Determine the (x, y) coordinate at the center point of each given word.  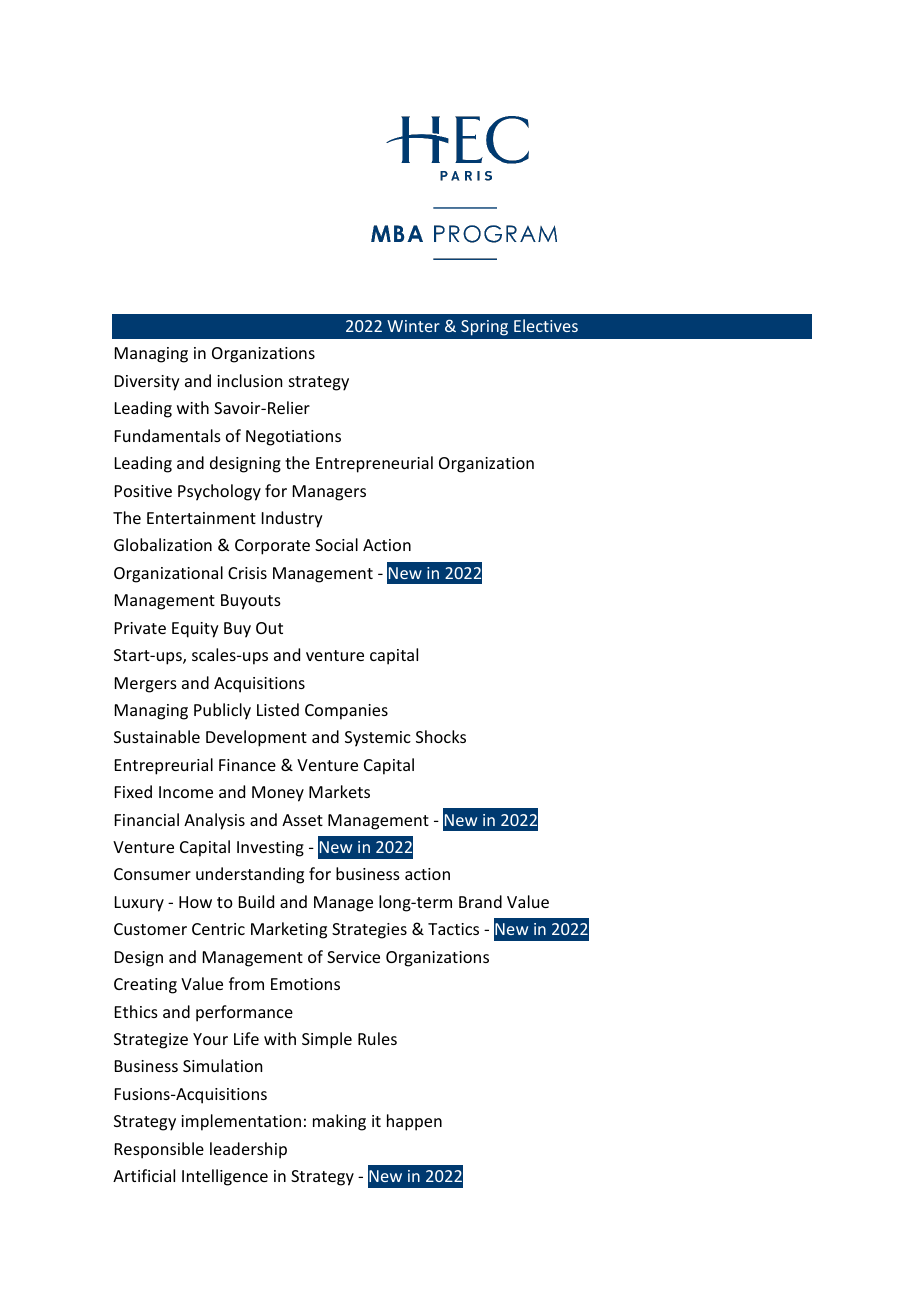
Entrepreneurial (374, 464)
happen (414, 1122)
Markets (339, 791)
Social (336, 544)
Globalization (163, 544)
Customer (150, 929)
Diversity (147, 383)
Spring (484, 328)
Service (353, 957)
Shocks (441, 736)
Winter (413, 326)
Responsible (159, 1150)
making (339, 1122)
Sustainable (157, 736)
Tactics (453, 929)
